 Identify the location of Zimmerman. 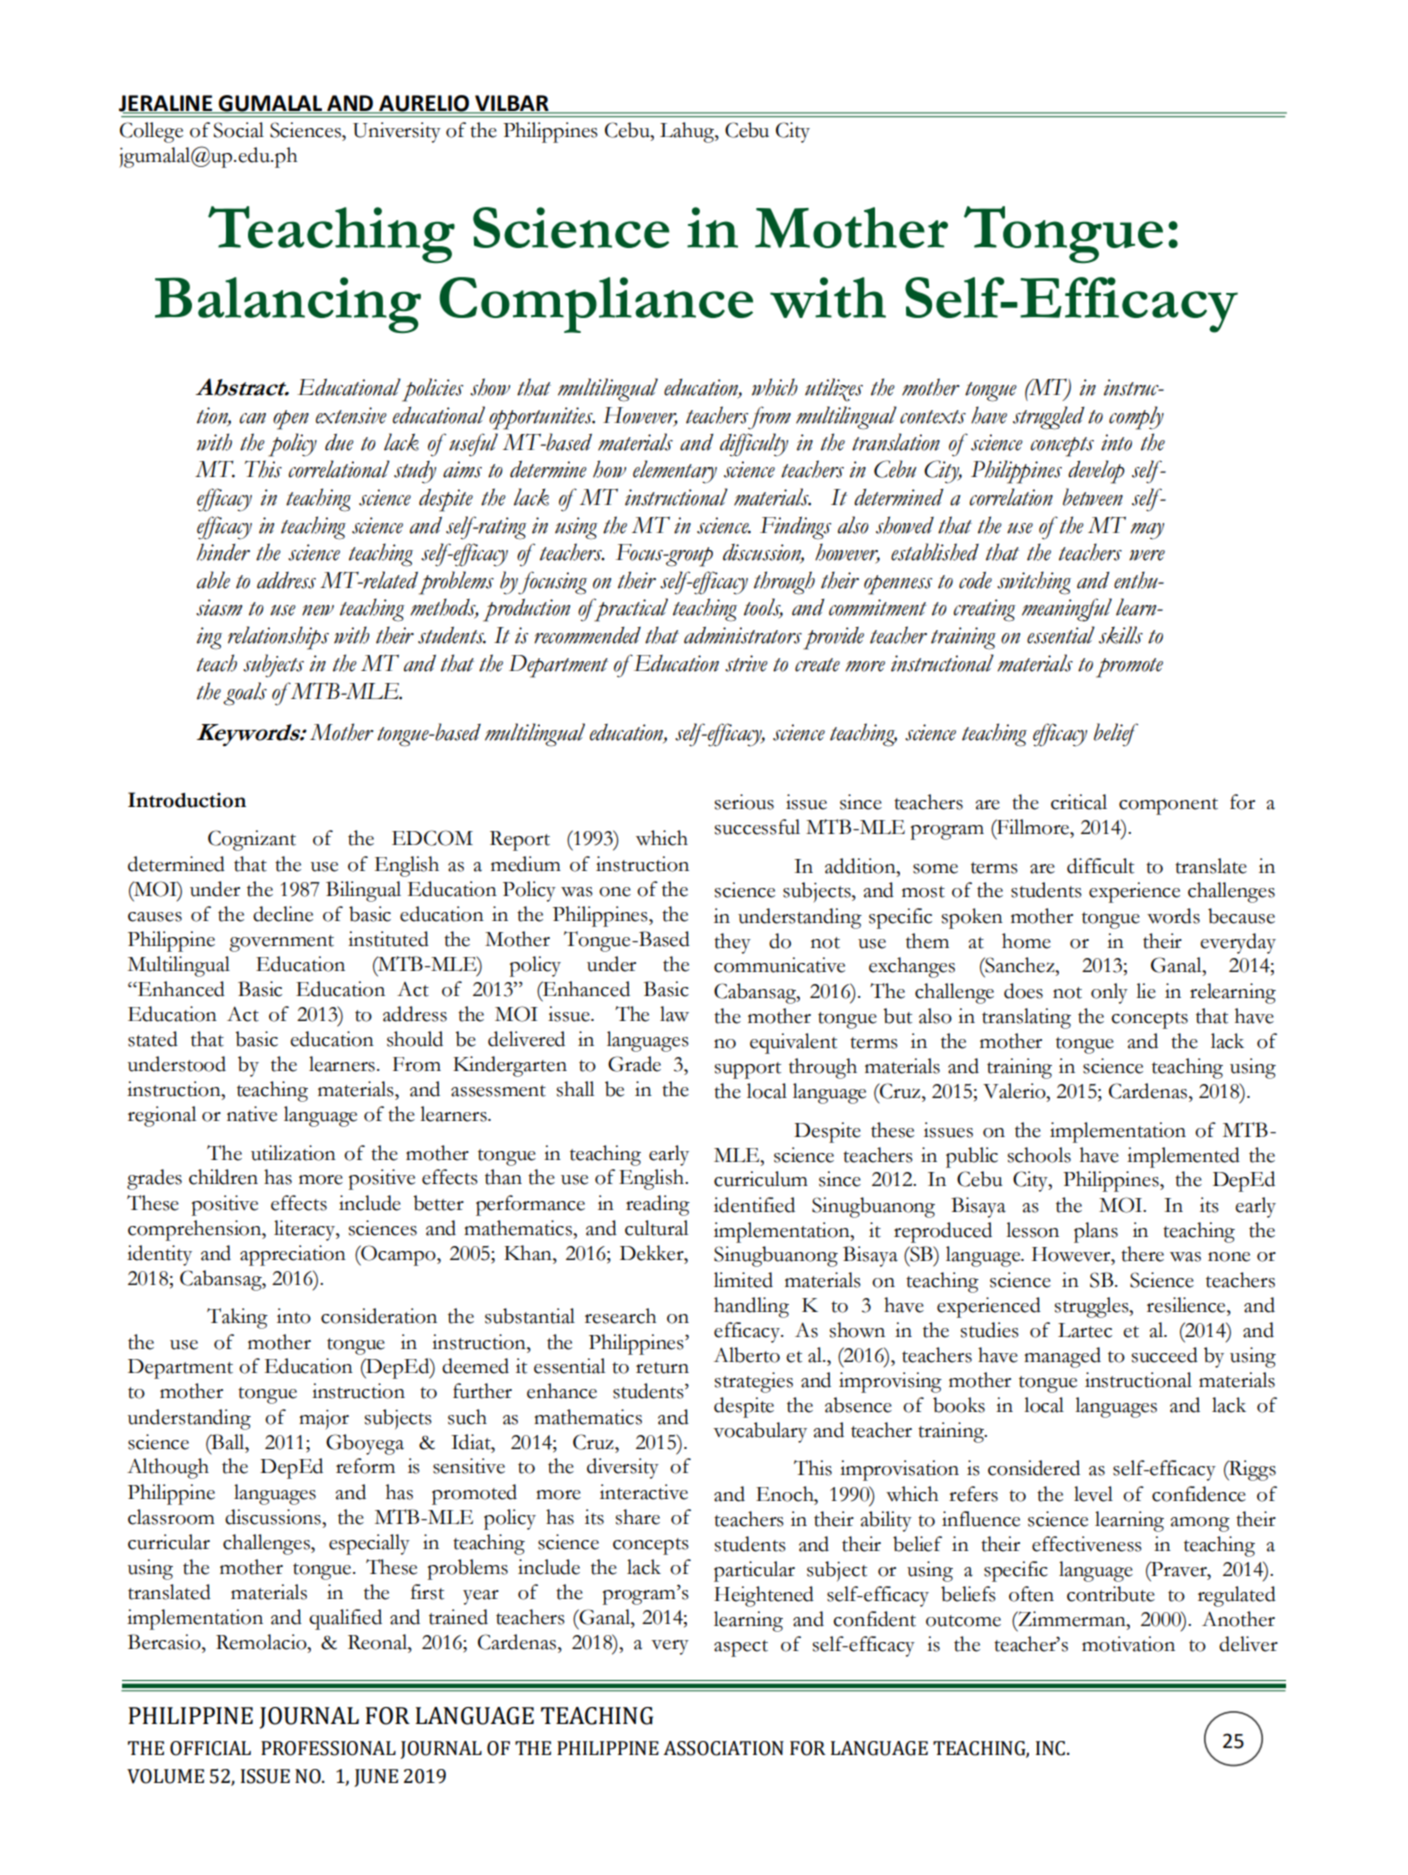
(1072, 1619).
